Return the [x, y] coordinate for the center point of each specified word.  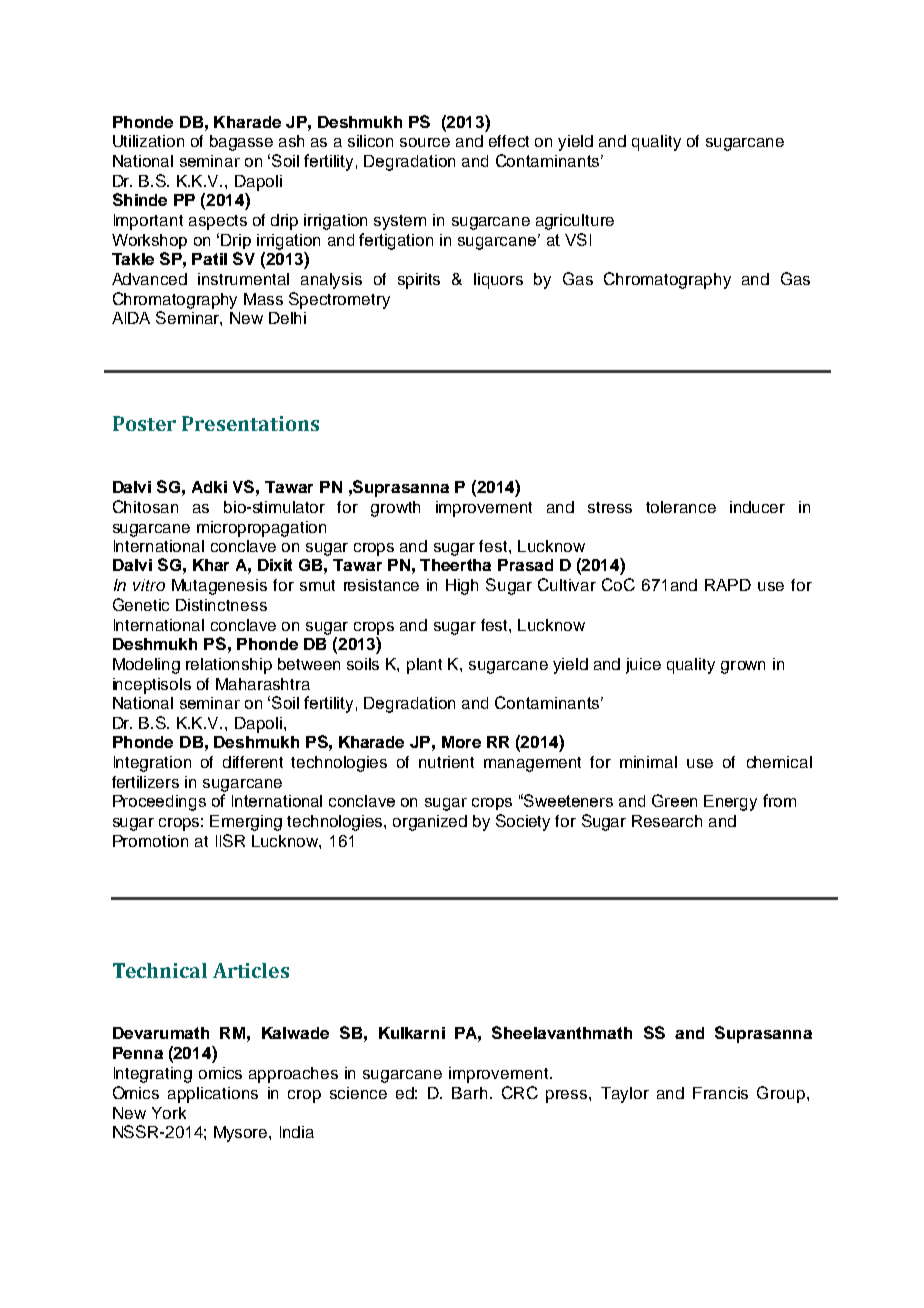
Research [667, 821]
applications [213, 1095]
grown [743, 667]
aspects [218, 222]
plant [424, 666]
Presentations [250, 423]
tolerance [681, 507]
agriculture [575, 222]
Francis [720, 1093]
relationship [229, 666]
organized [430, 823]
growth [395, 509]
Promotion [150, 841]
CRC [520, 1092]
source [425, 142]
